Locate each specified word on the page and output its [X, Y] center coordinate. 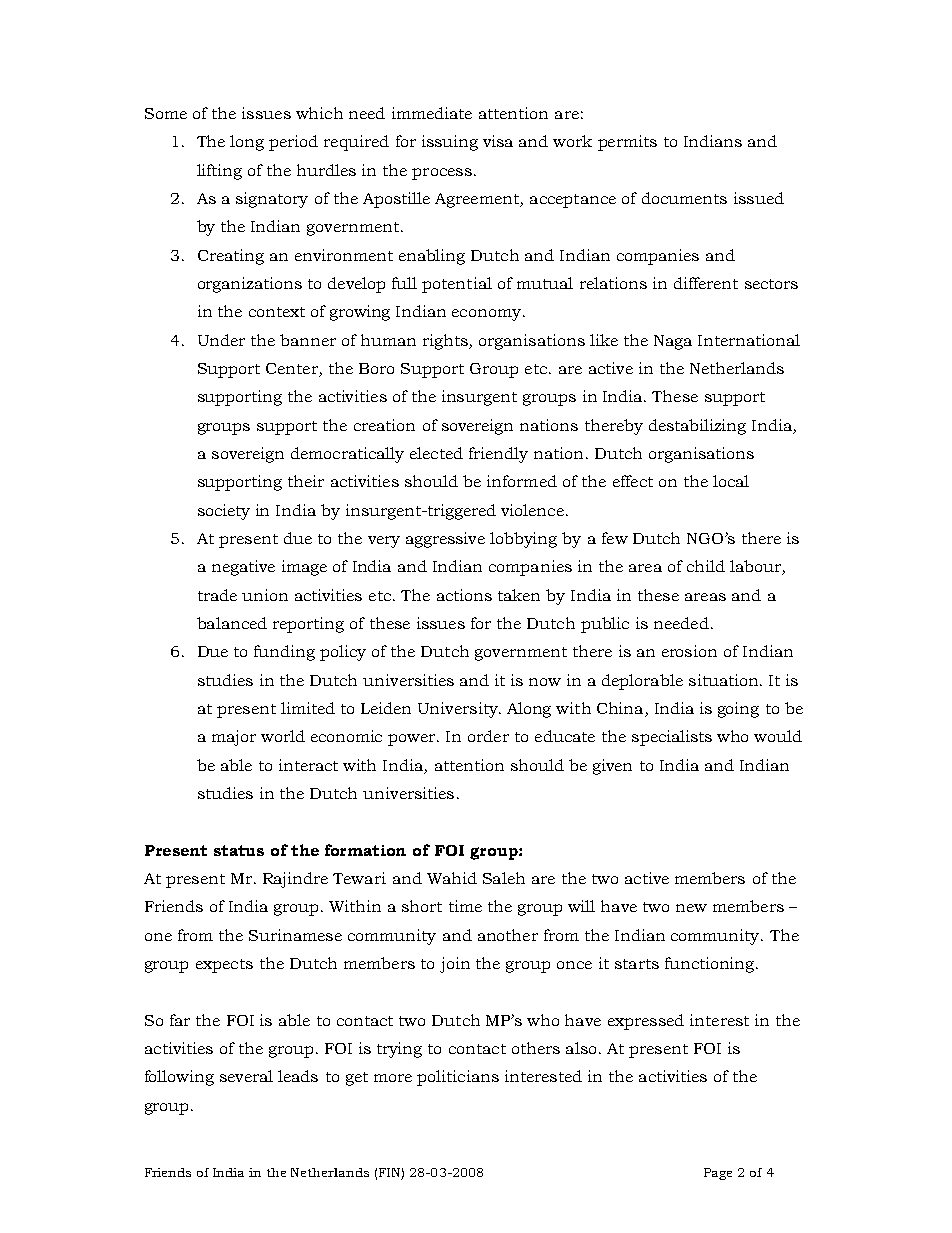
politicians [458, 1078]
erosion [689, 651]
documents [684, 198]
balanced [232, 623]
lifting [219, 172]
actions [464, 595]
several [246, 1076]
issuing [450, 143]
